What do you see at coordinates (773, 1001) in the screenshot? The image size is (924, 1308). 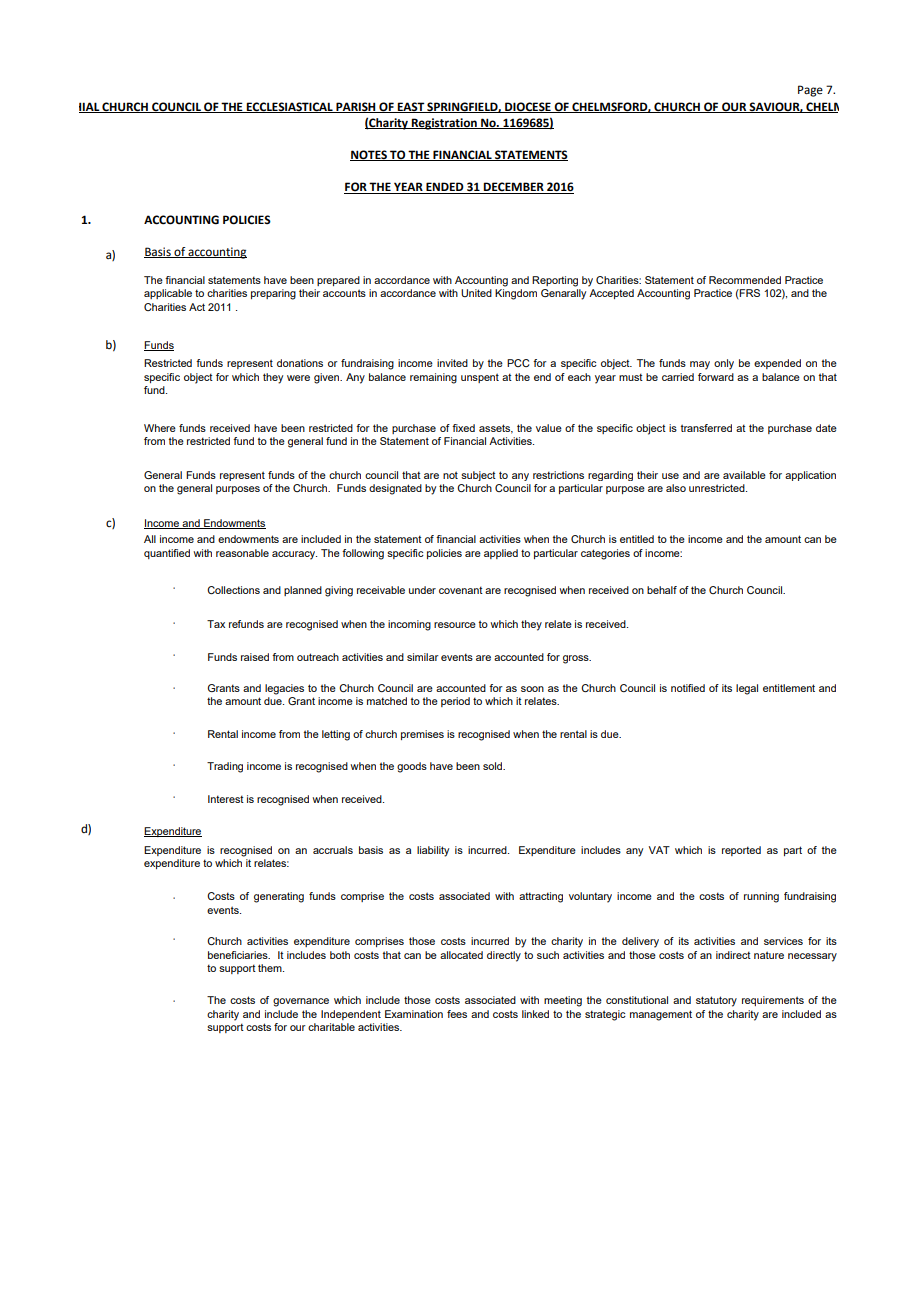 I see `requirements` at bounding box center [773, 1001].
